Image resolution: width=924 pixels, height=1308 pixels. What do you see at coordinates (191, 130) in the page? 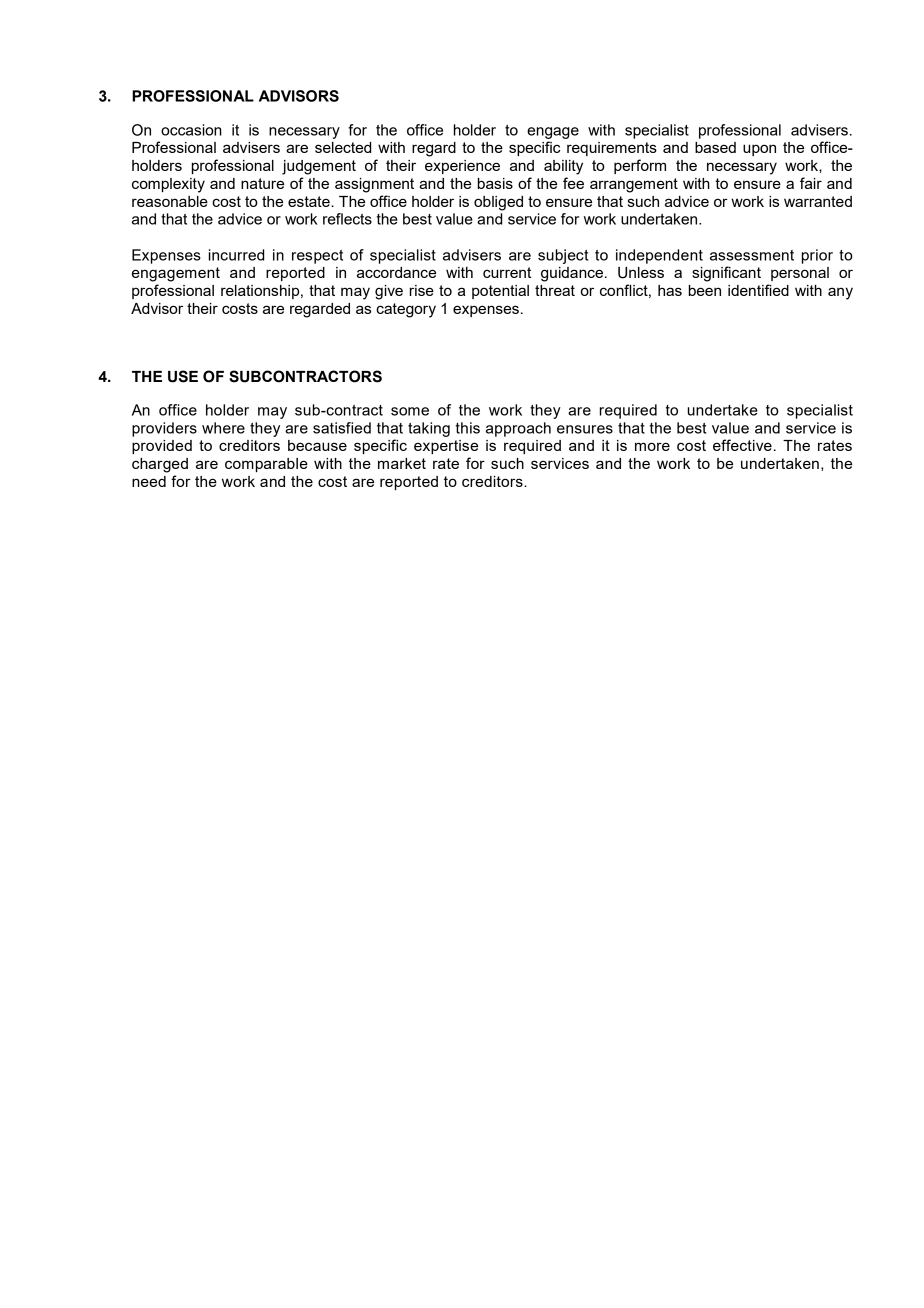
I see `occasion` at bounding box center [191, 130].
